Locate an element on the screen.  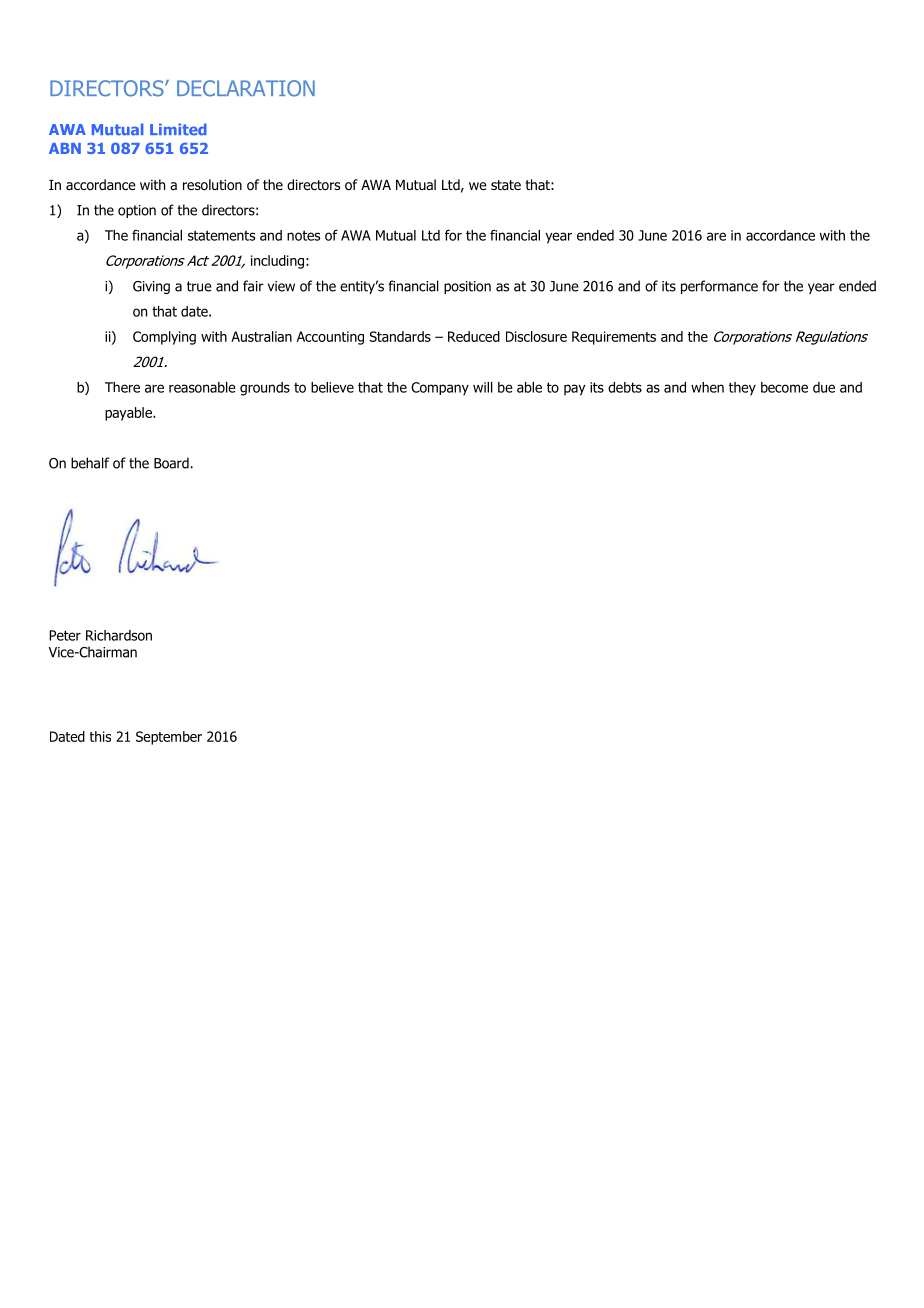
Requirements is located at coordinates (614, 338).
